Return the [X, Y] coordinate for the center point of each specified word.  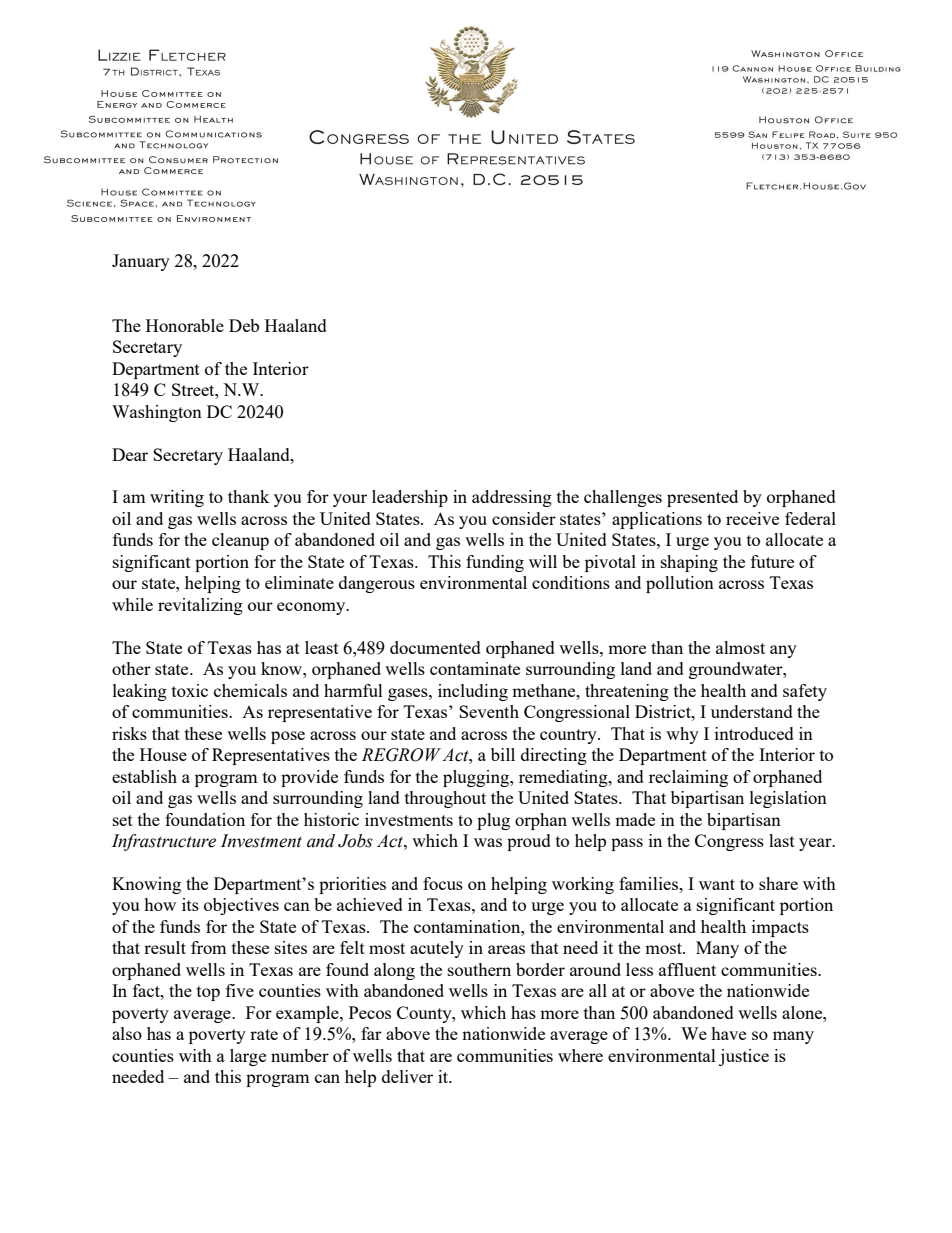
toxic [190, 690]
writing [177, 498]
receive [752, 518]
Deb [244, 325]
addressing [512, 498]
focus [443, 883]
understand [752, 711]
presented [702, 498]
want [717, 884]
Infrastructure [164, 842]
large [248, 1057]
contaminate [475, 668]
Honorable [185, 325]
